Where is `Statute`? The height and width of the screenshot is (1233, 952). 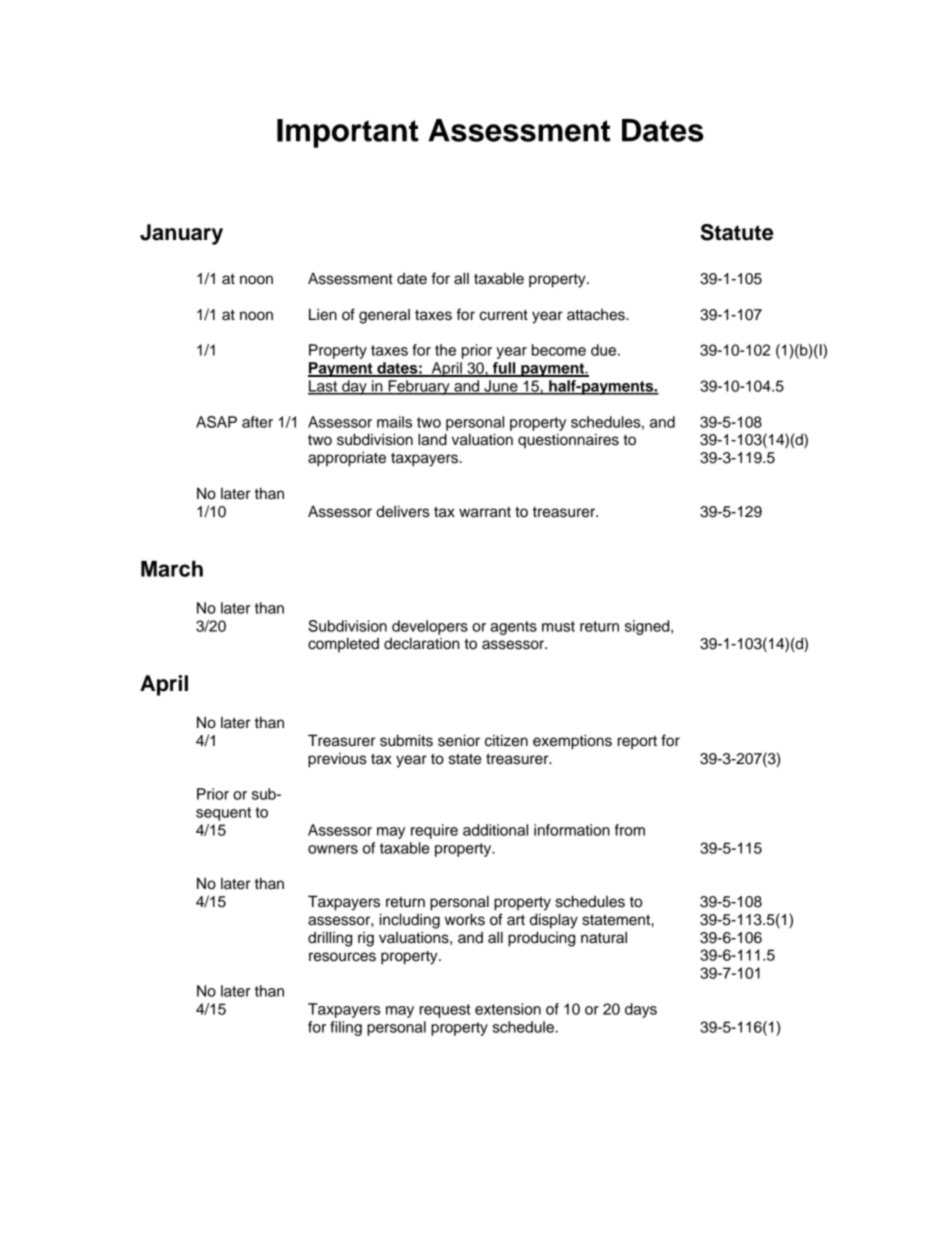
Statute is located at coordinates (736, 232).
